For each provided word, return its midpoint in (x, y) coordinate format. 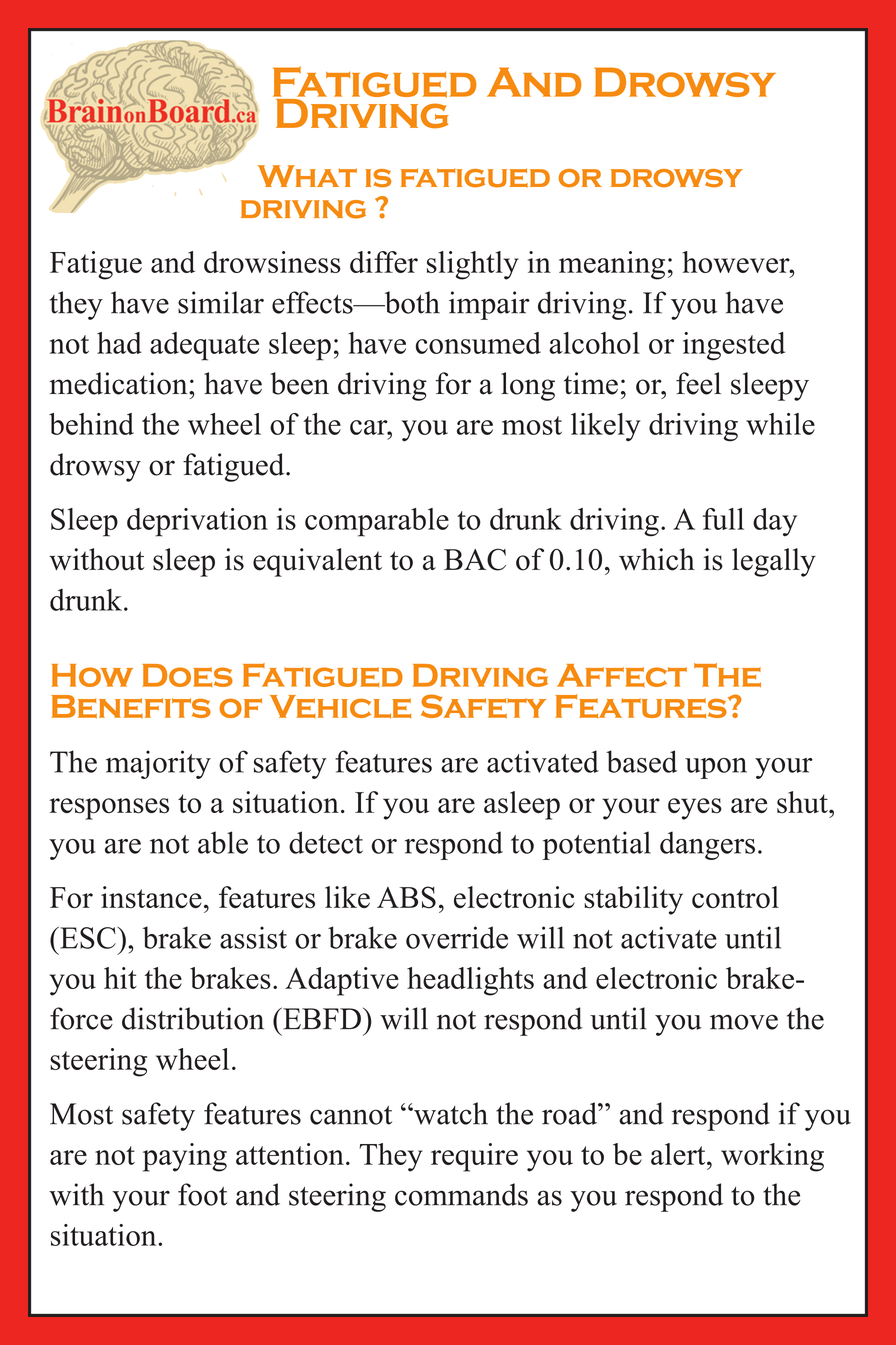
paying (185, 1157)
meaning (612, 265)
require (474, 1157)
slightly (473, 265)
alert (679, 1154)
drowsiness (272, 262)
